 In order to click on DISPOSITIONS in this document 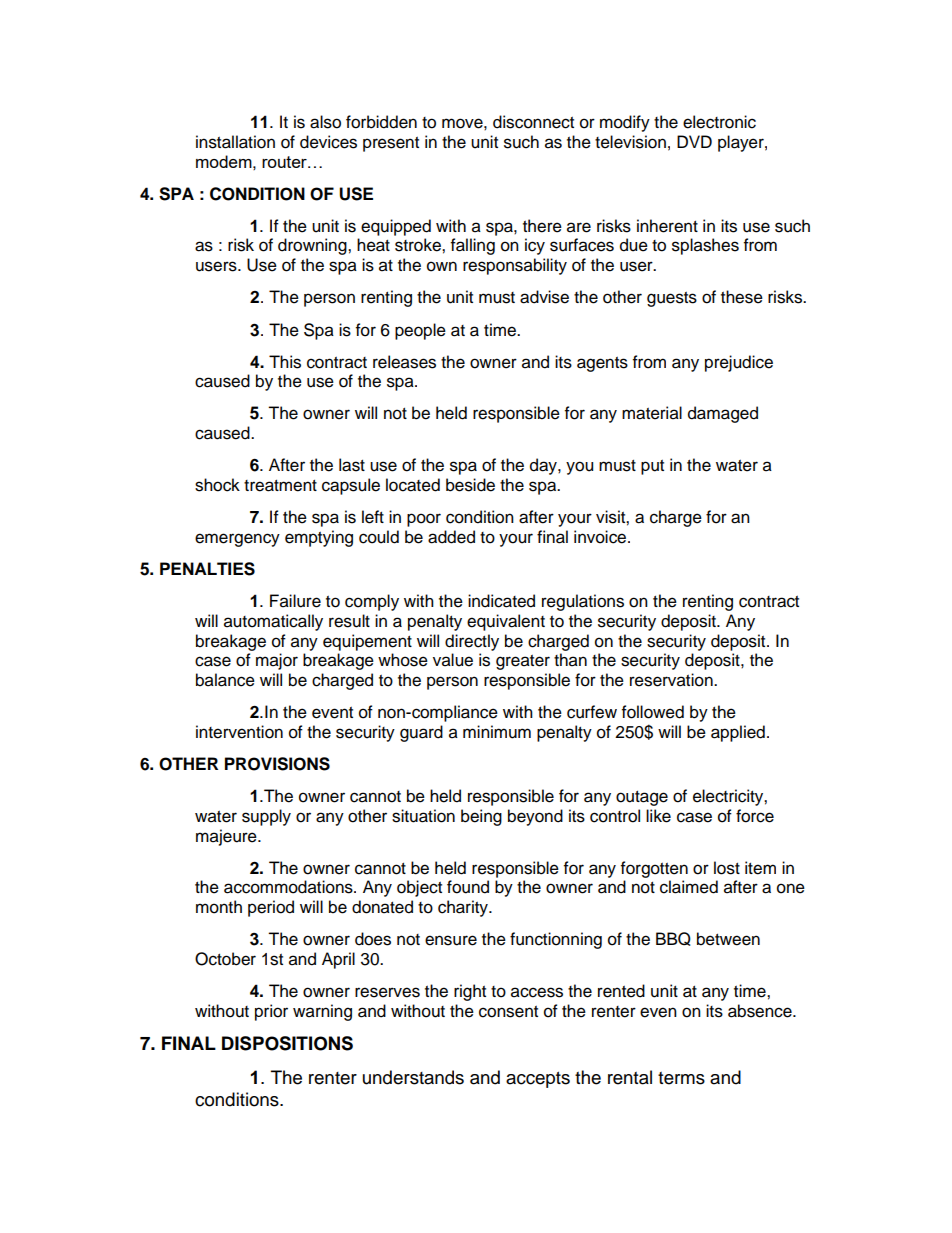, I will do `click(287, 1043)`.
